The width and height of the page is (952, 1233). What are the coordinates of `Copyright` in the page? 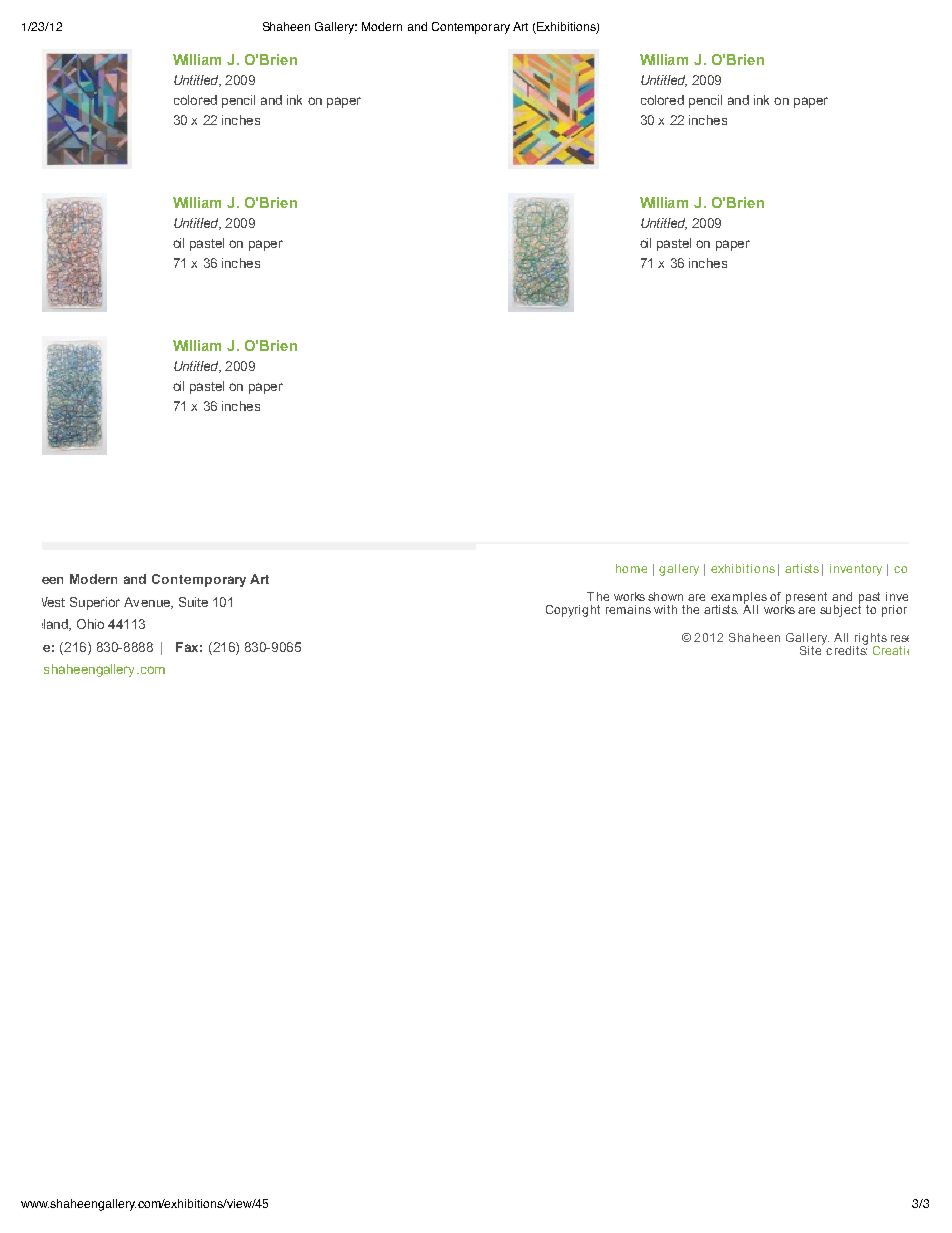 It's located at (573, 611).
